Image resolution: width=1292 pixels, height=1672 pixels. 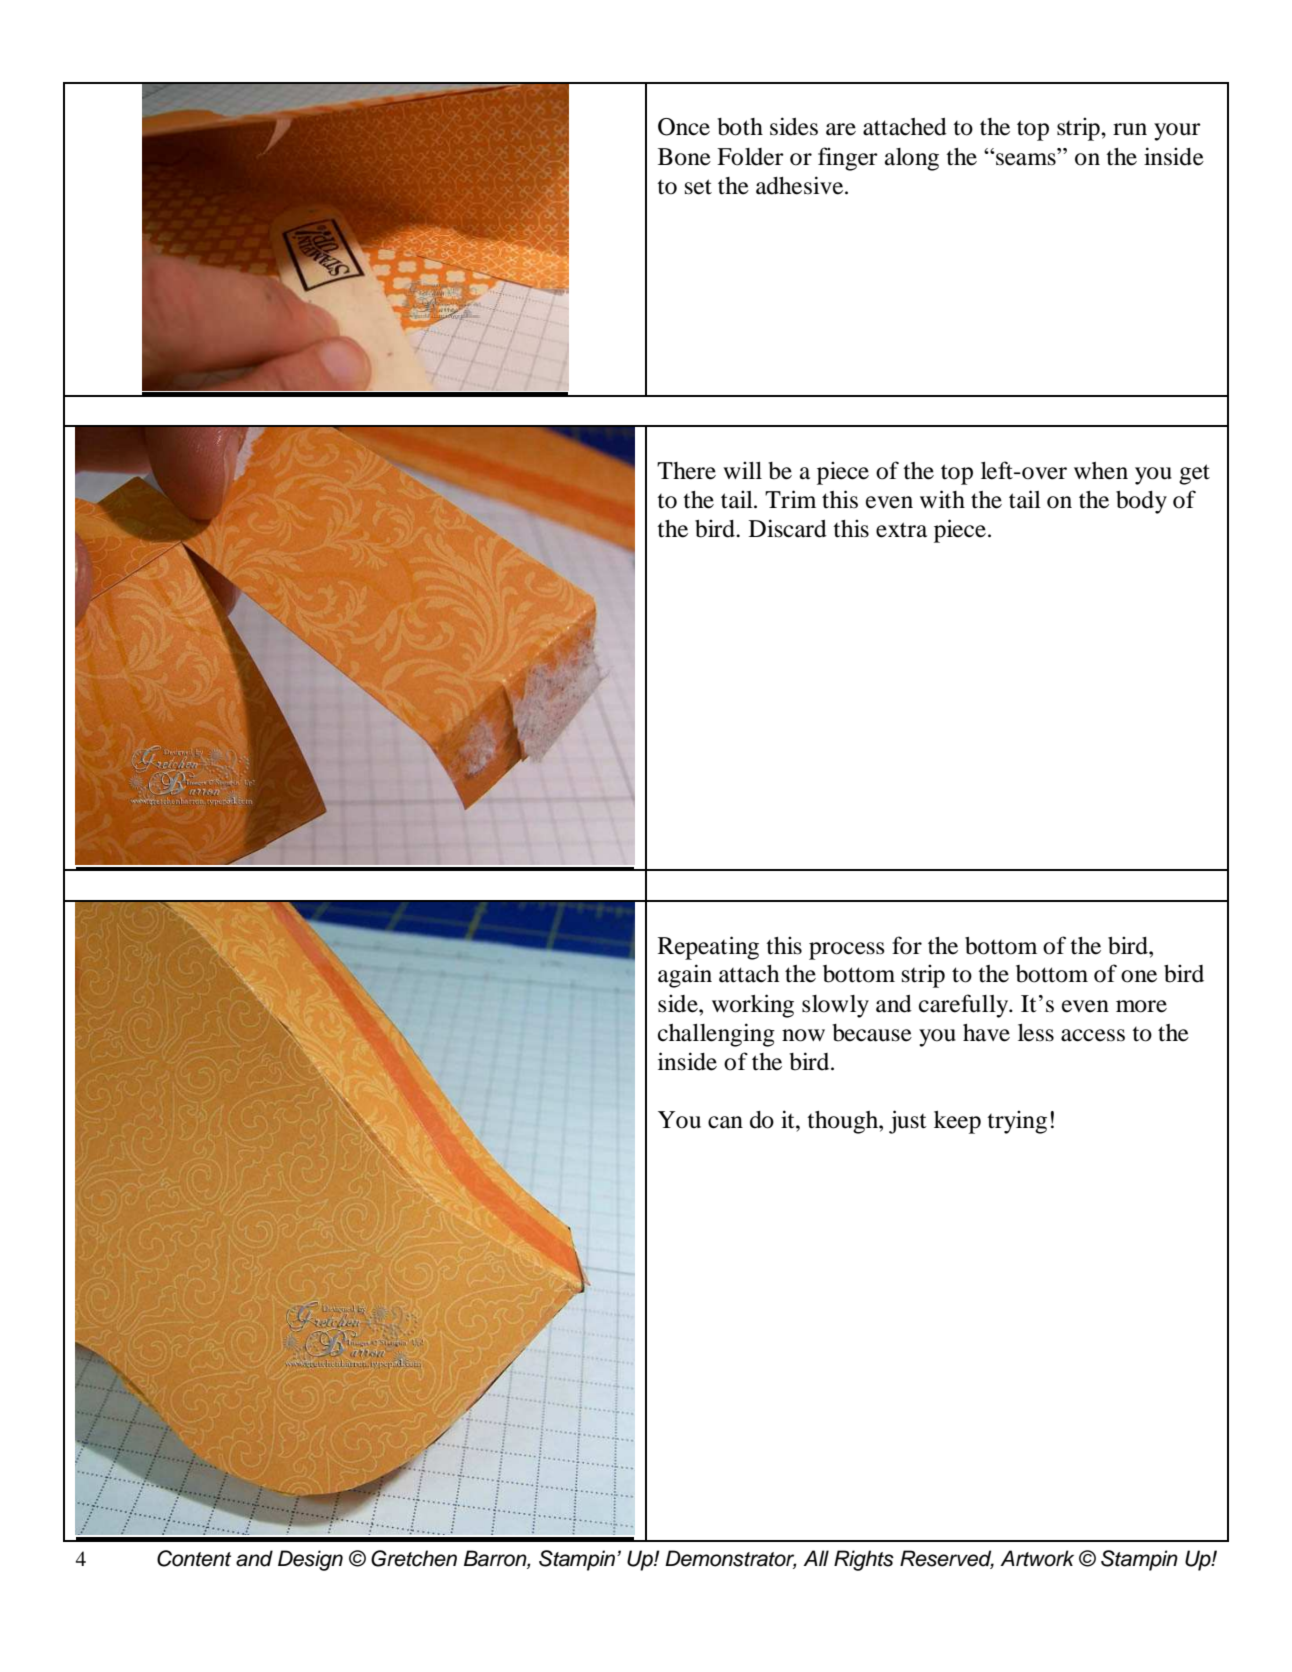 What do you see at coordinates (907, 945) in the screenshot?
I see `for` at bounding box center [907, 945].
